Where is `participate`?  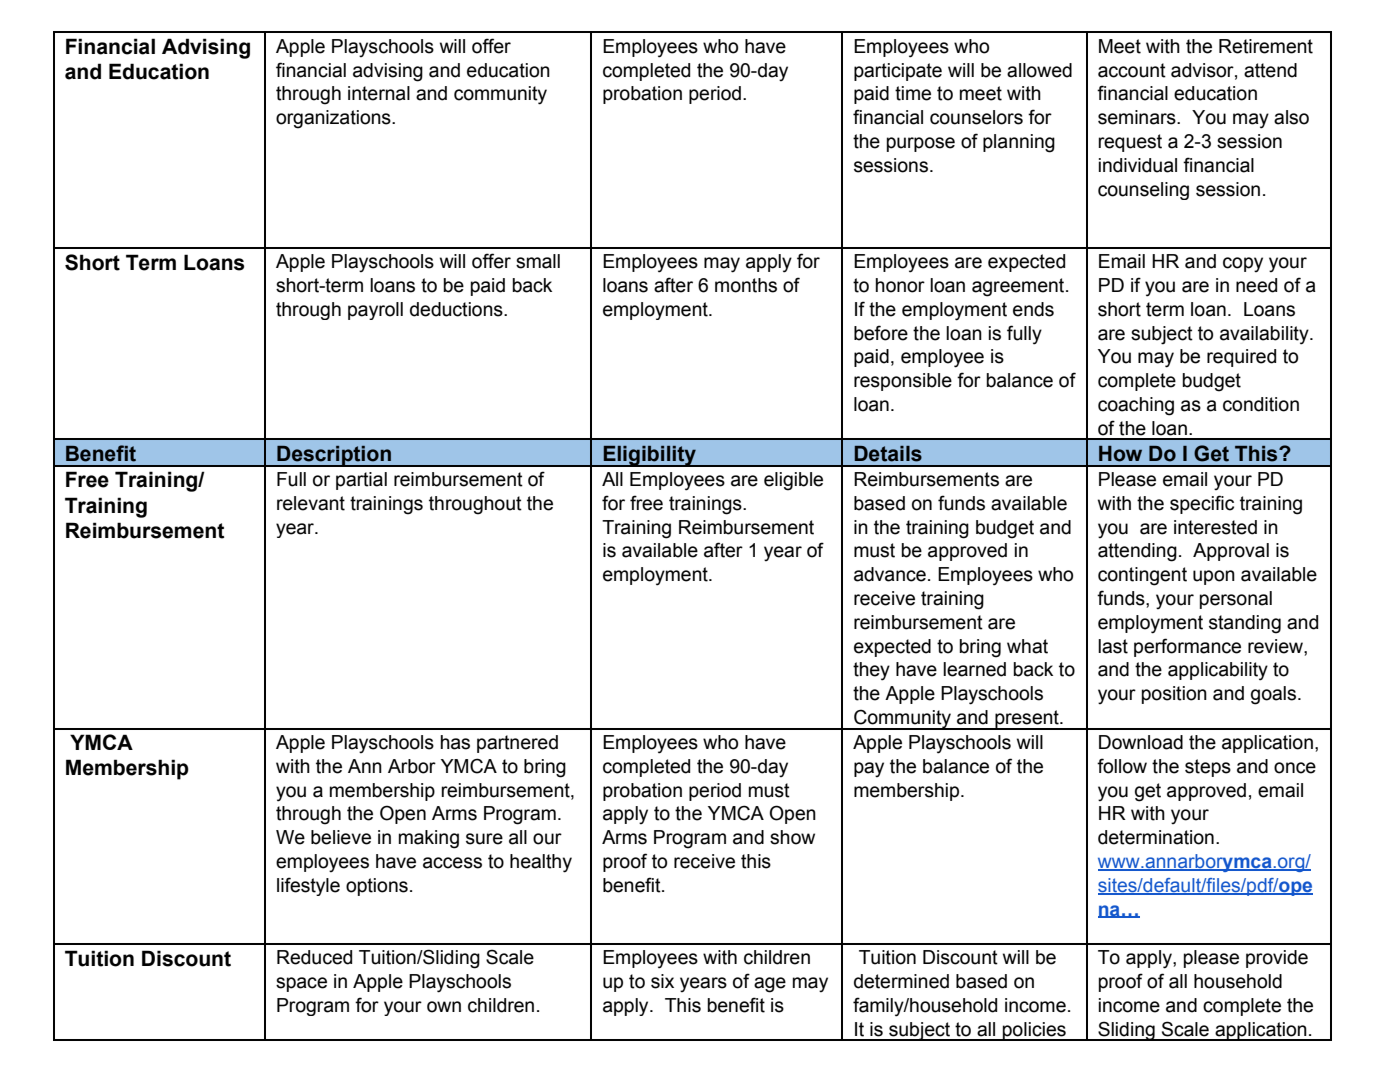
participate is located at coordinates (898, 72).
